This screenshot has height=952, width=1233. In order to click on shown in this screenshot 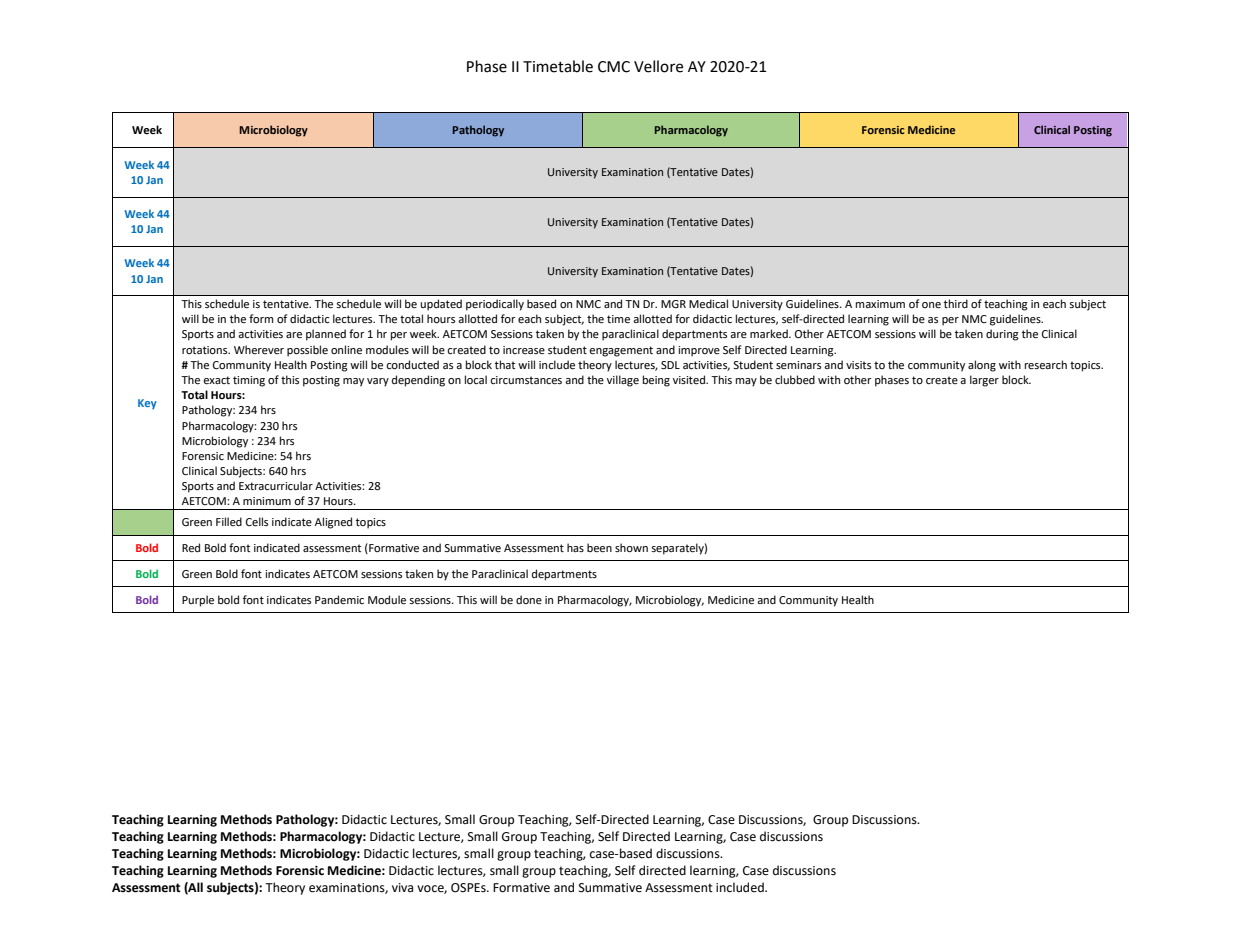, I will do `click(631, 548)`.
